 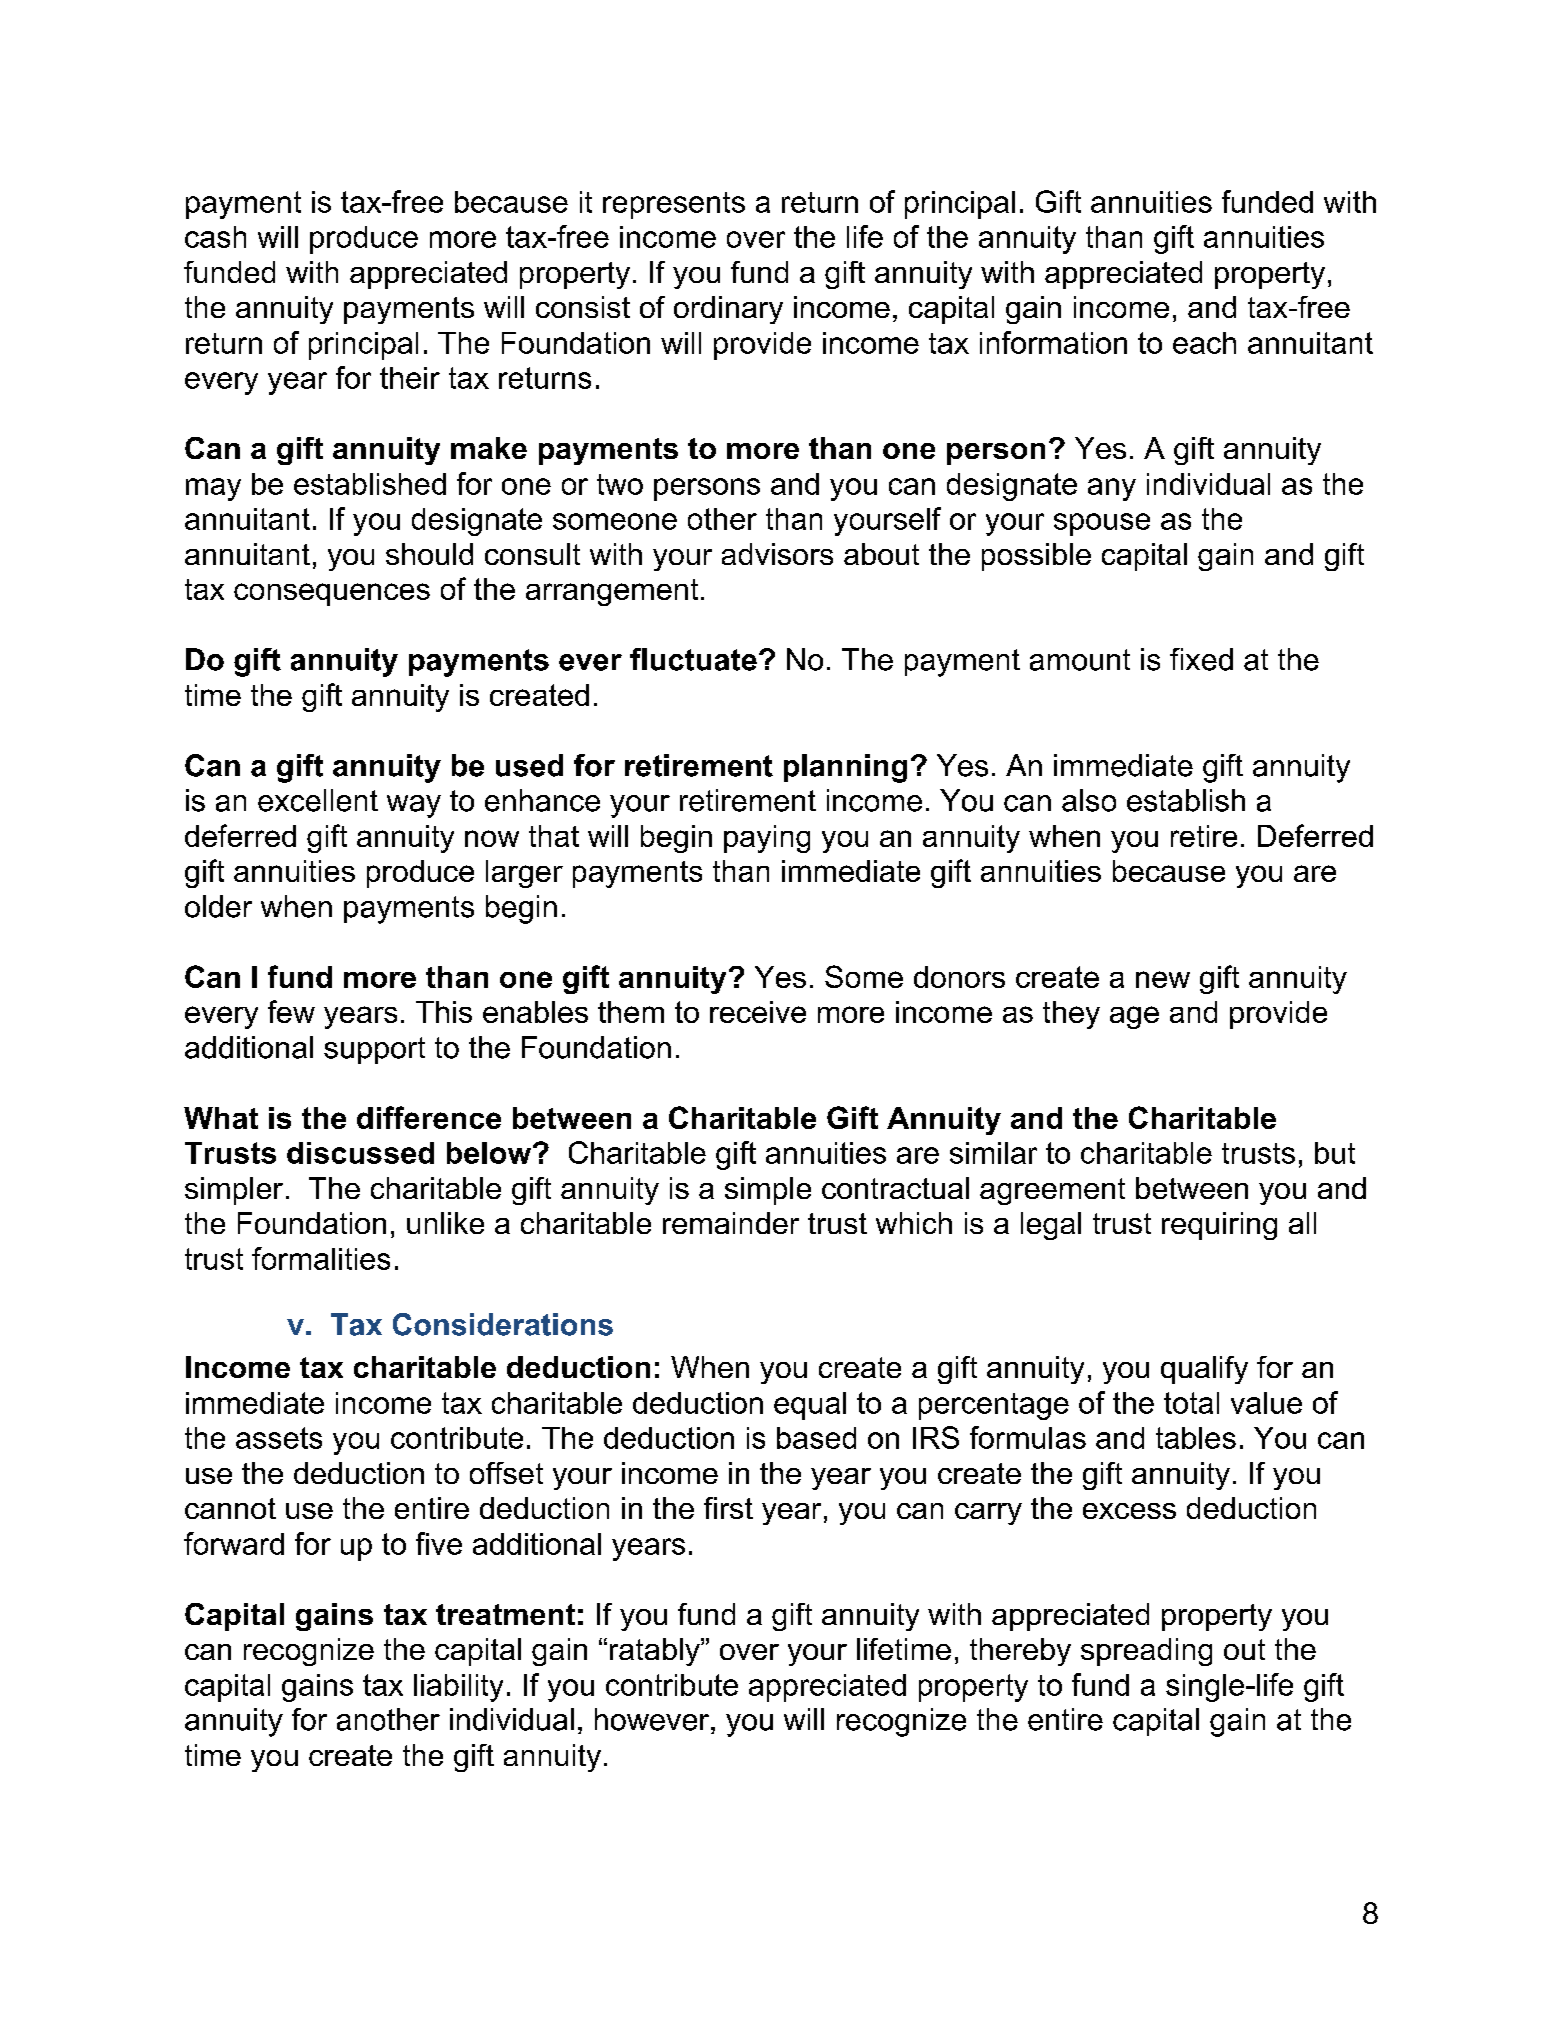 What do you see at coordinates (458, 1688) in the page?
I see `liability` at bounding box center [458, 1688].
